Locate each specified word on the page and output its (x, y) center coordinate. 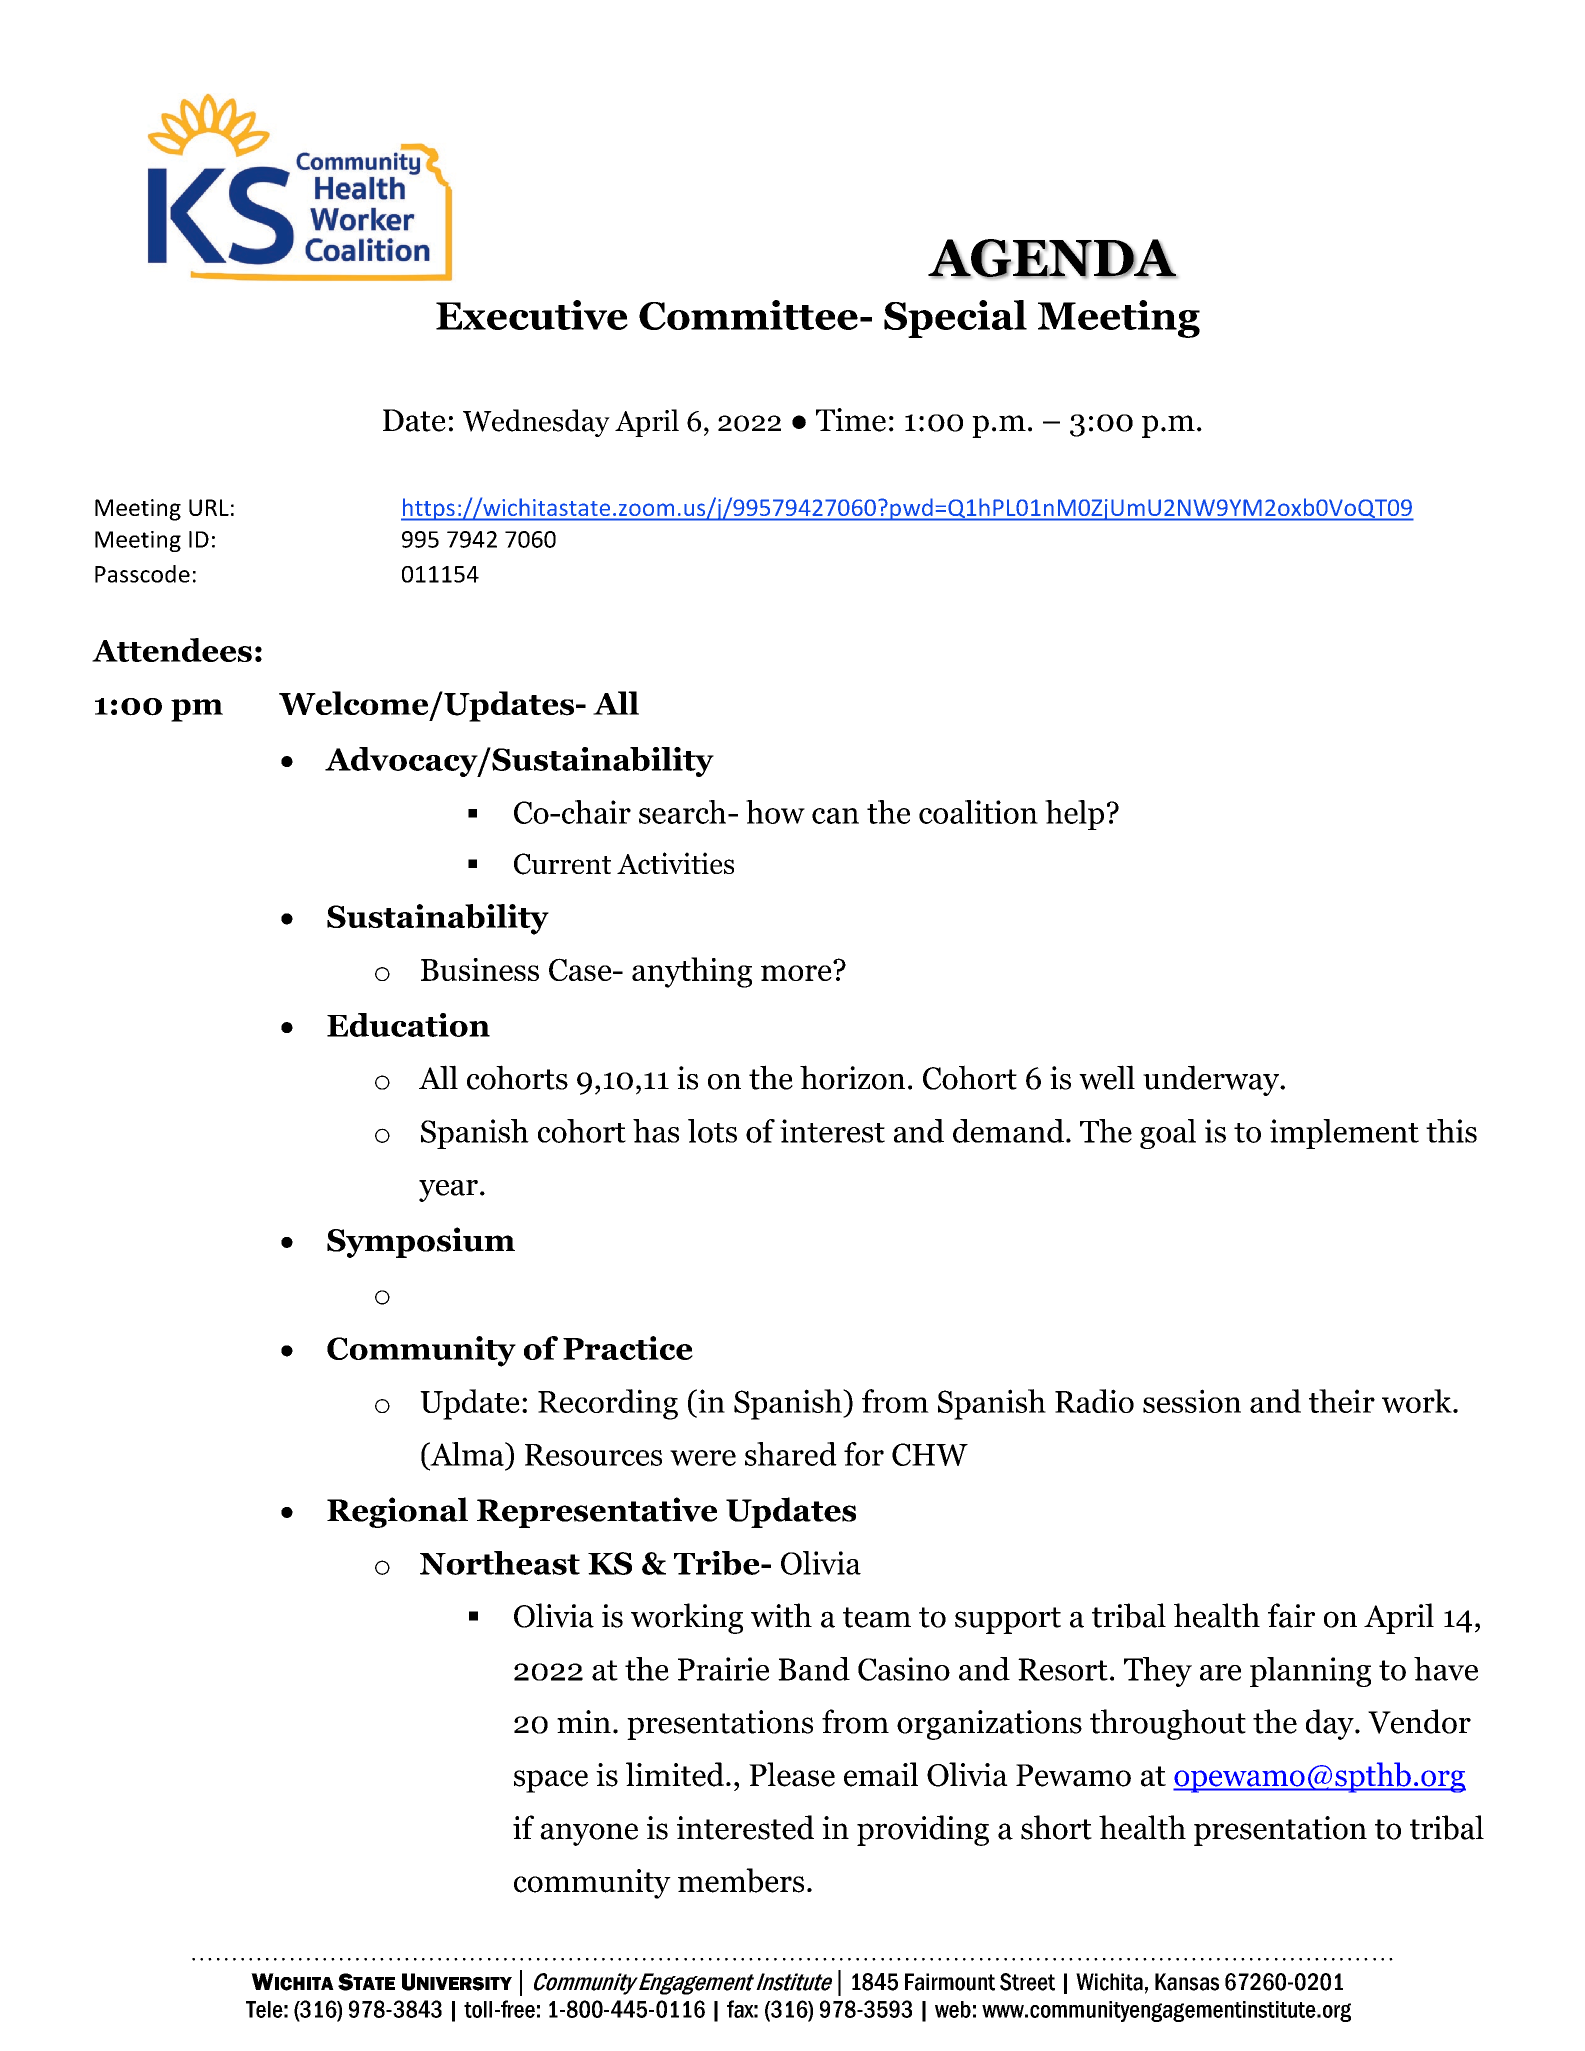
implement (1344, 1134)
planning (1310, 1672)
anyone (589, 1834)
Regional (397, 1512)
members (741, 1880)
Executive (532, 315)
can (835, 816)
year (448, 1191)
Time (851, 420)
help (1074, 815)
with (781, 1615)
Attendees (172, 650)
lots (712, 1131)
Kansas (1187, 1982)
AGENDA (1052, 259)
